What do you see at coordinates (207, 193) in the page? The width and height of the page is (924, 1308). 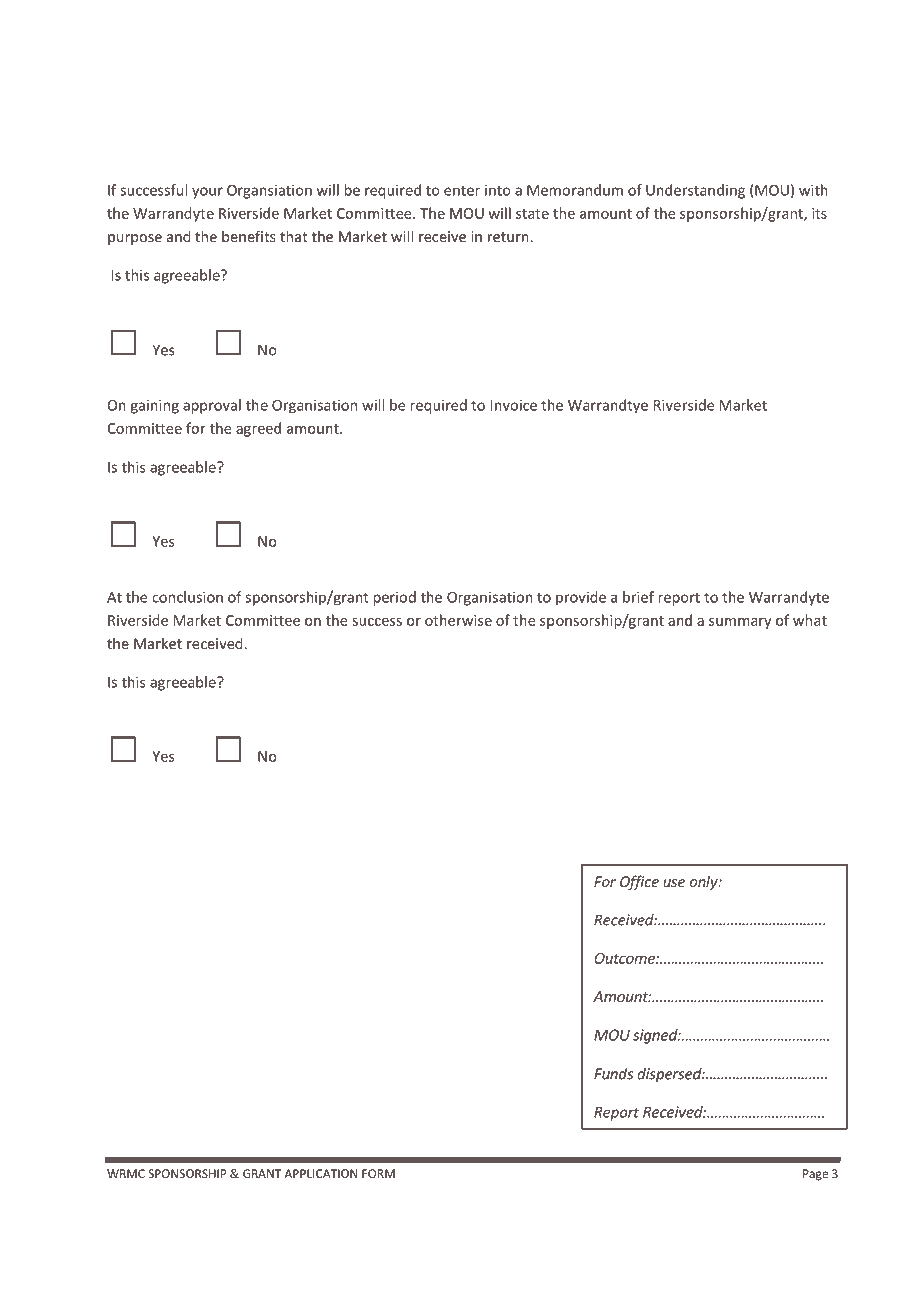 I see `your` at bounding box center [207, 193].
